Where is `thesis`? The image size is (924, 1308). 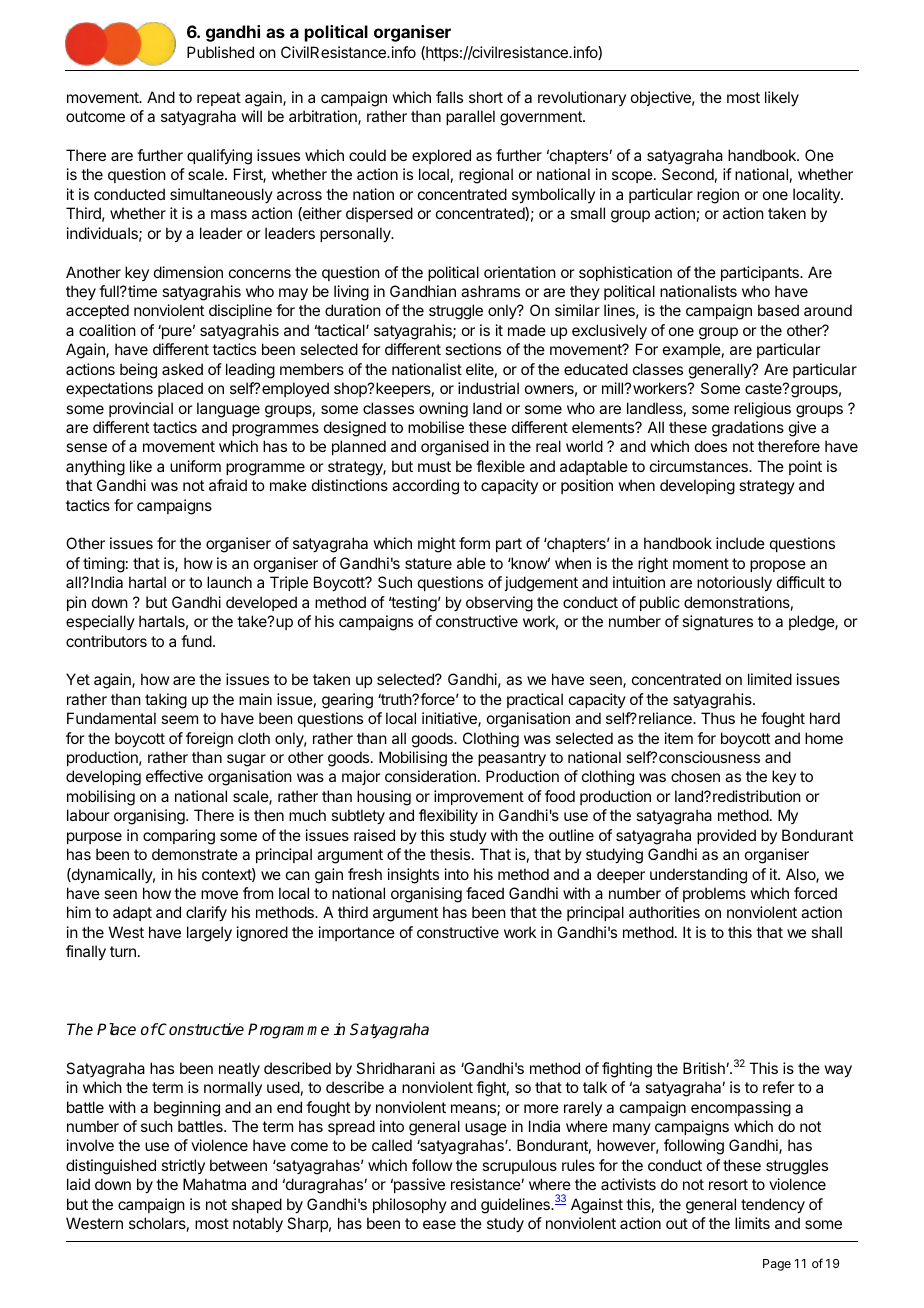 thesis is located at coordinates (451, 854).
